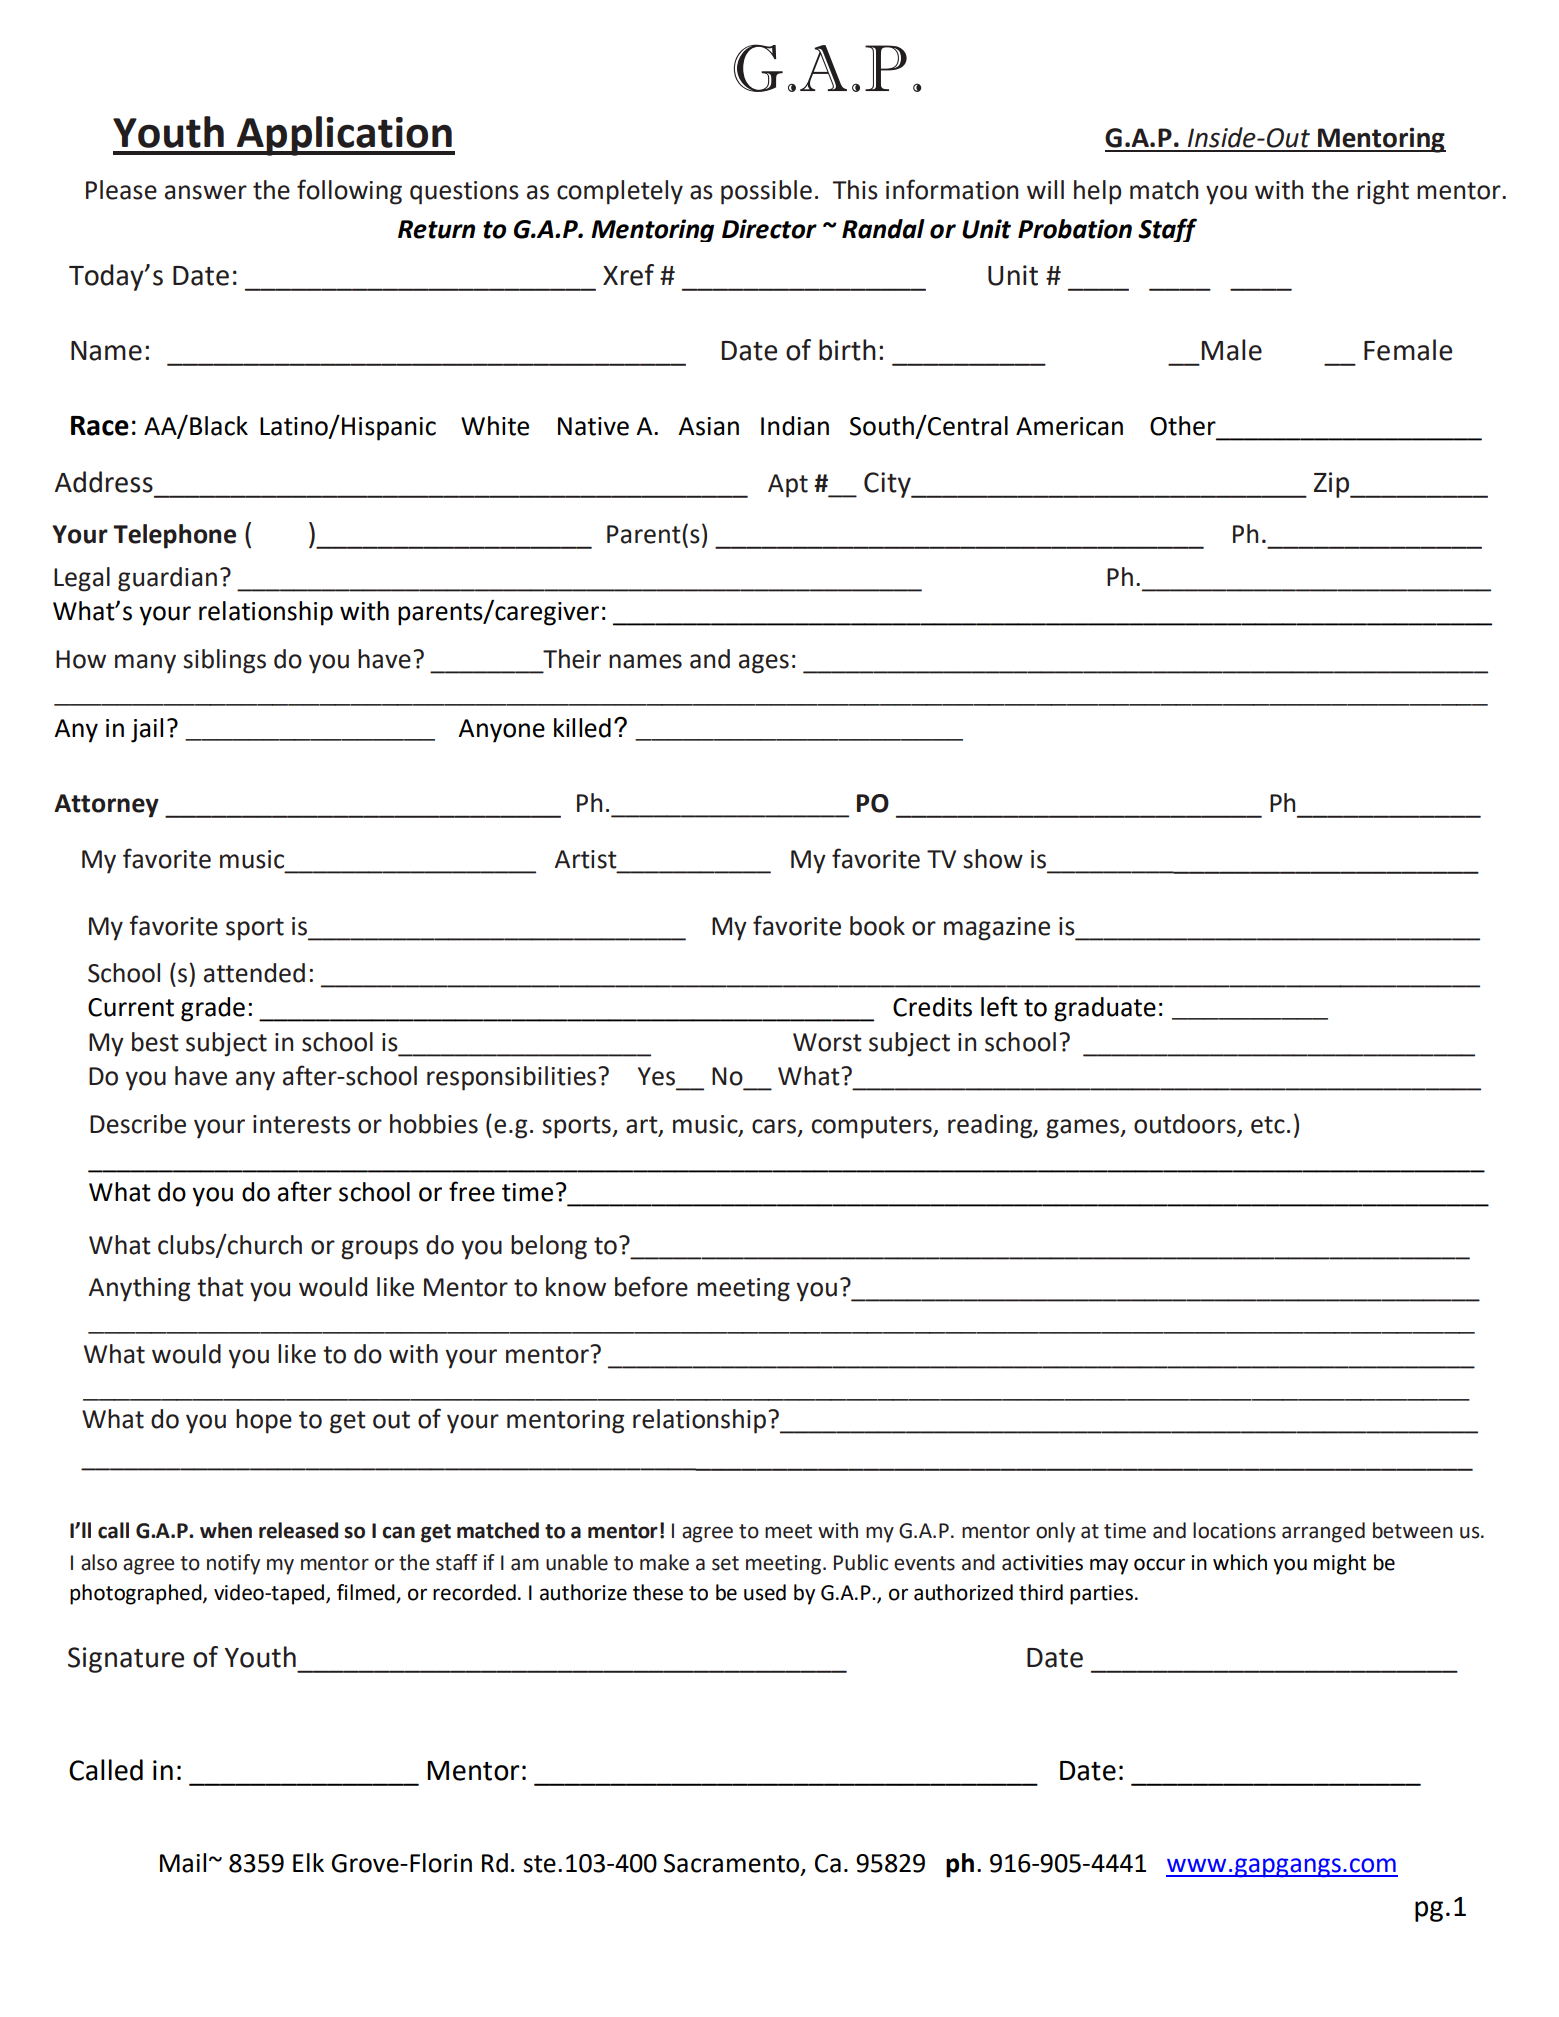 The image size is (1559, 2017). I want to click on possible, so click(766, 192).
